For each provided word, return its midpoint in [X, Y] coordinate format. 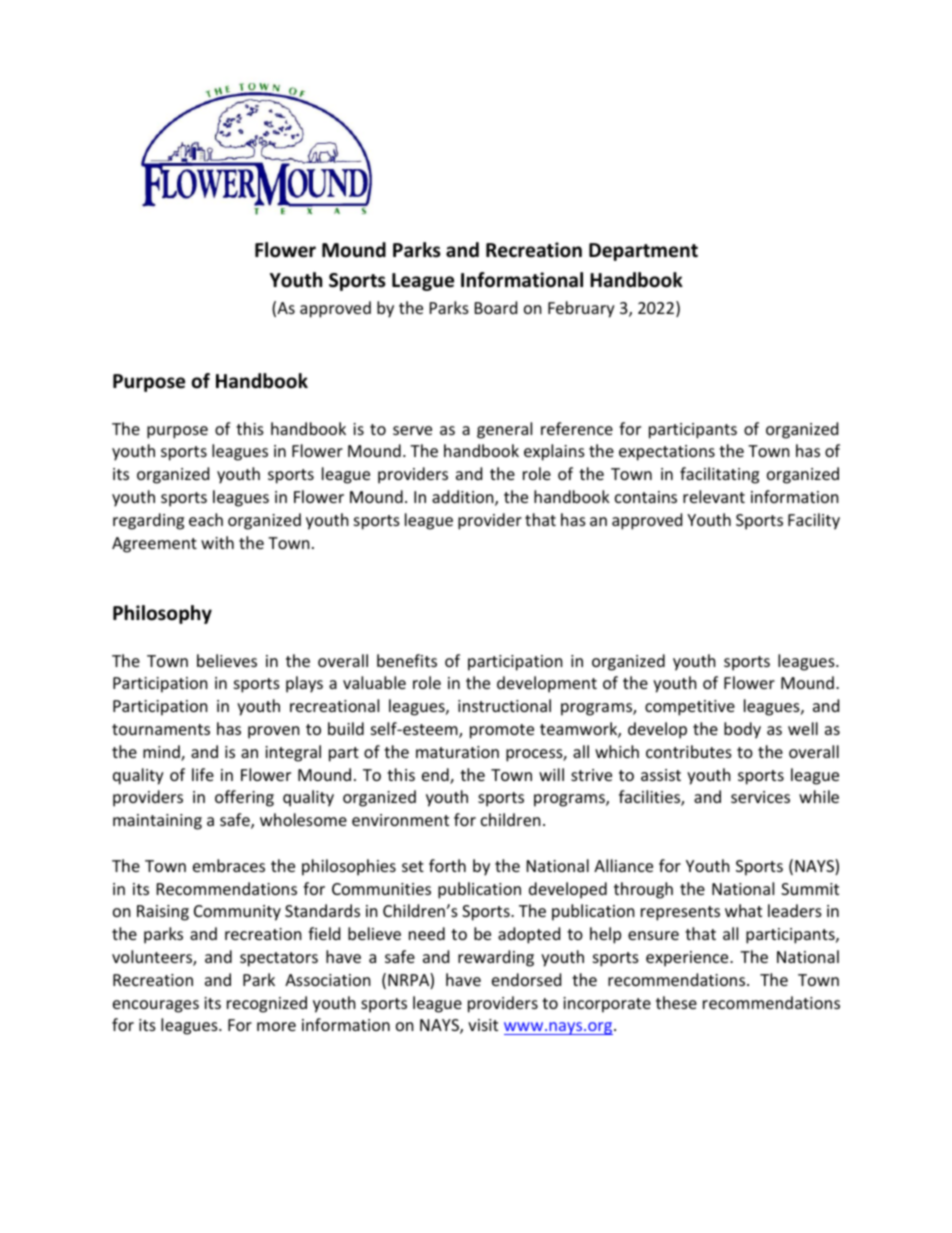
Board [496, 307]
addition [464, 498]
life [203, 774]
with [217, 542]
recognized [267, 1004]
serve [412, 430]
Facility [814, 521]
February [581, 309]
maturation [457, 752]
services [760, 797]
